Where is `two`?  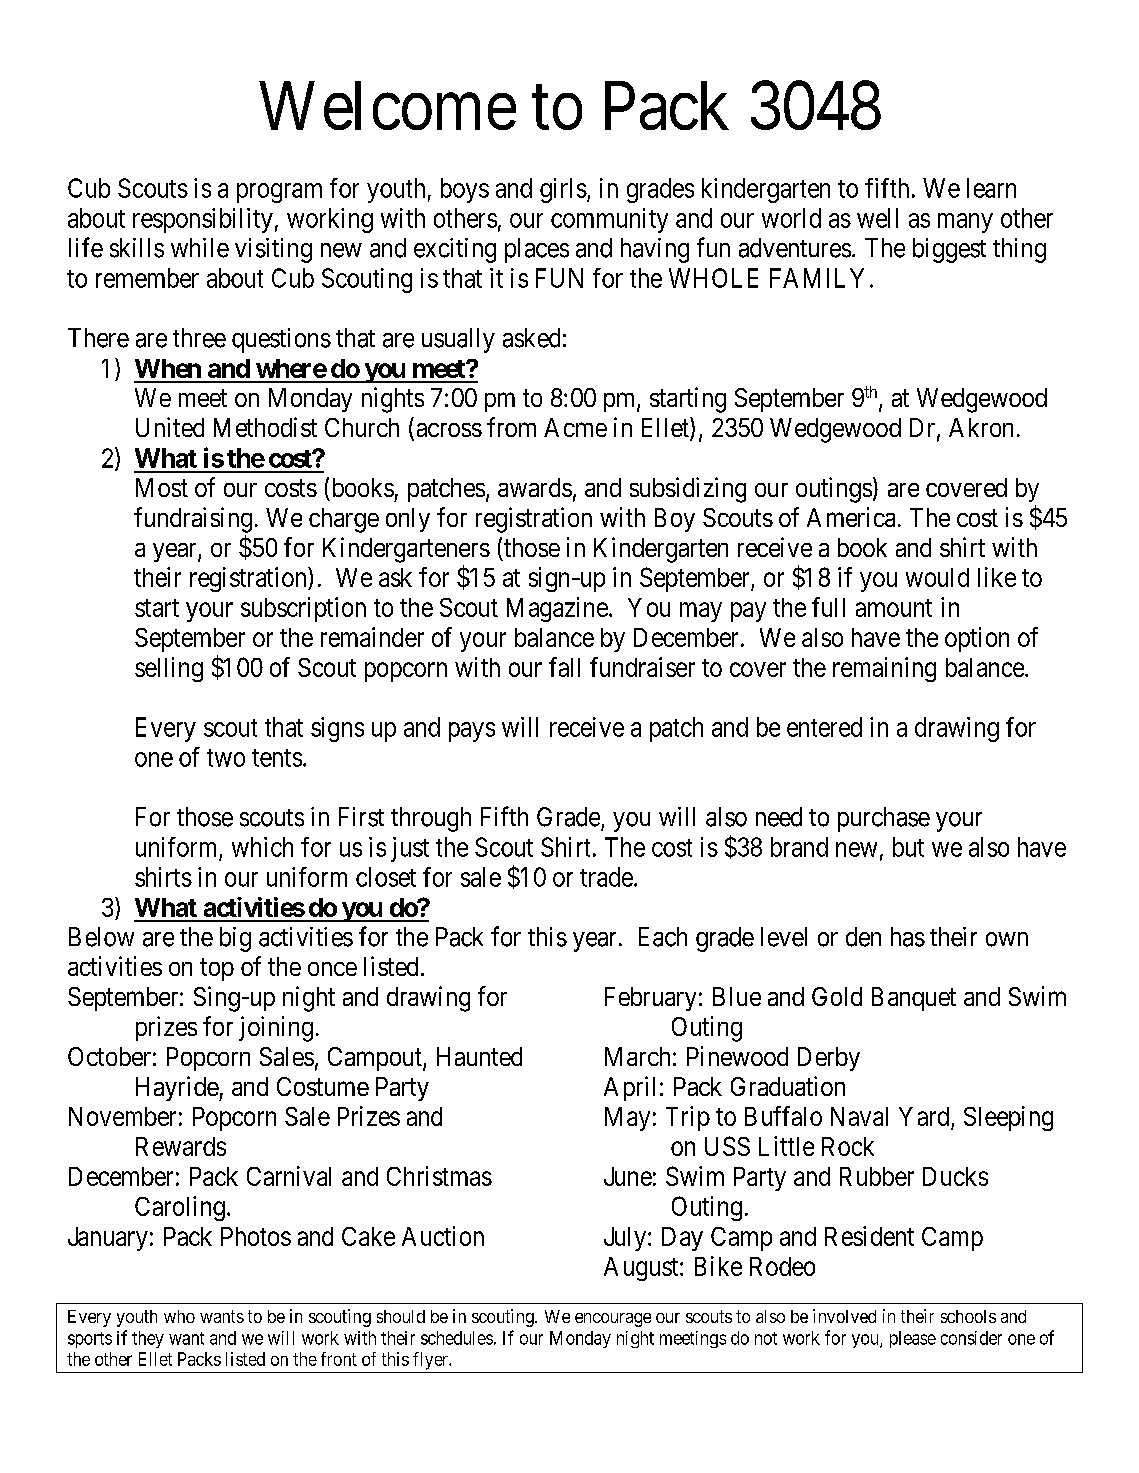 two is located at coordinates (226, 758).
